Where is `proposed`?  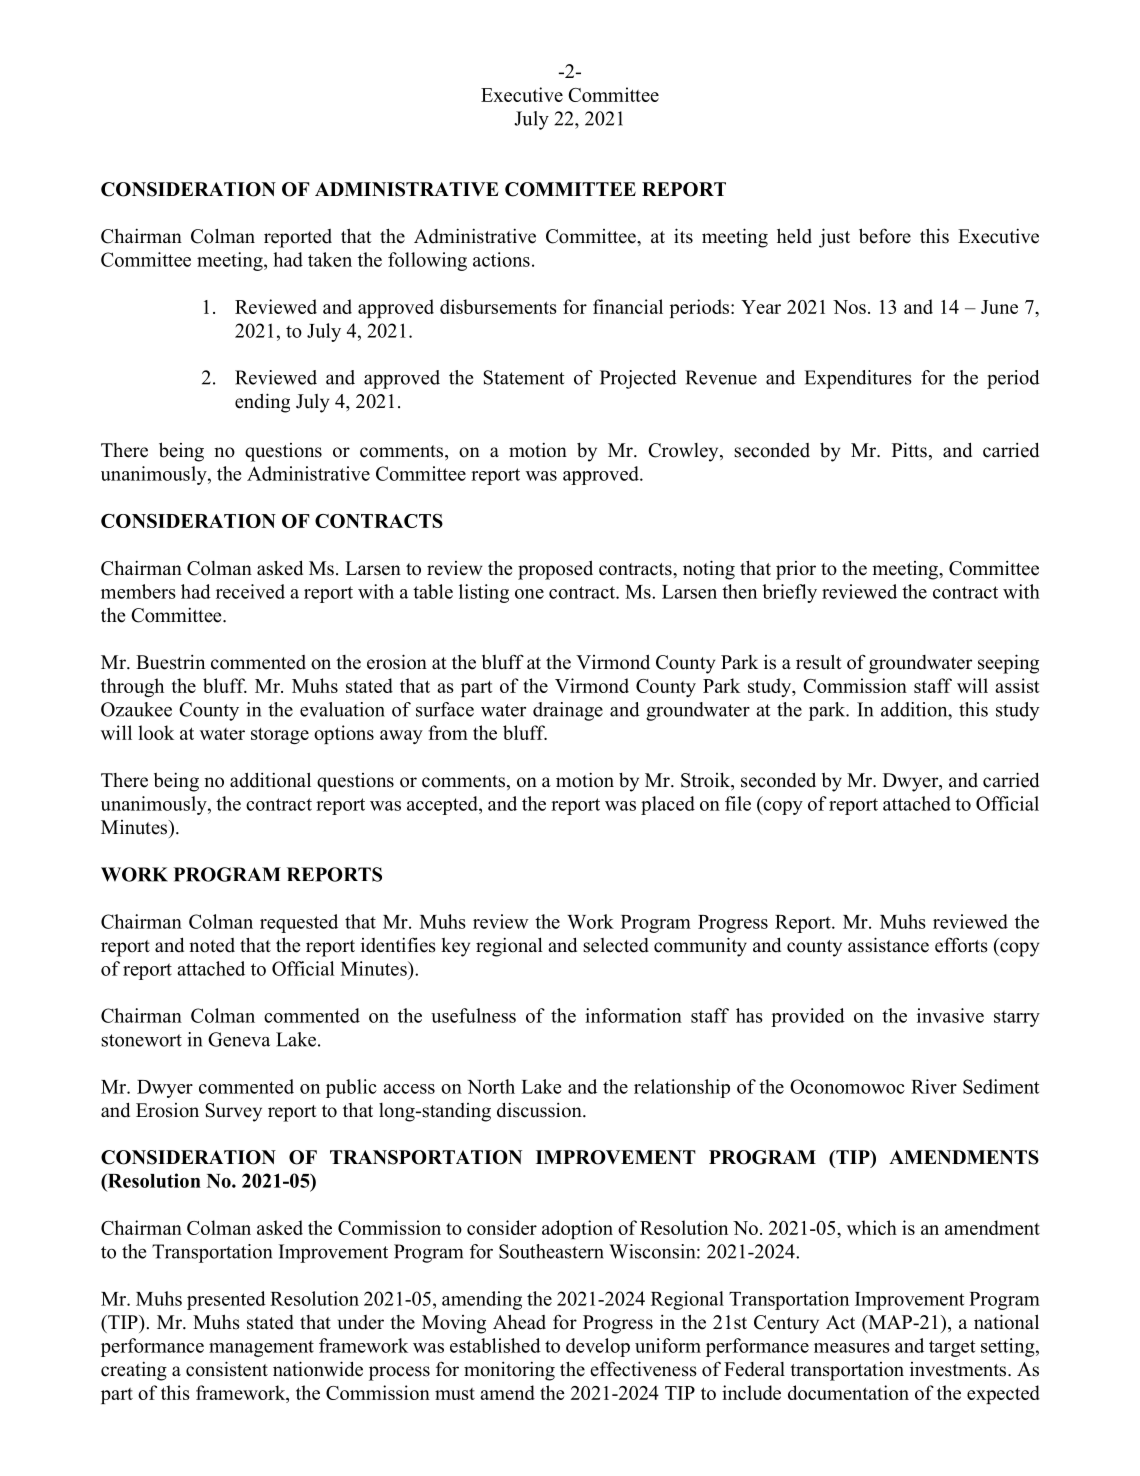 proposed is located at coordinates (555, 570).
